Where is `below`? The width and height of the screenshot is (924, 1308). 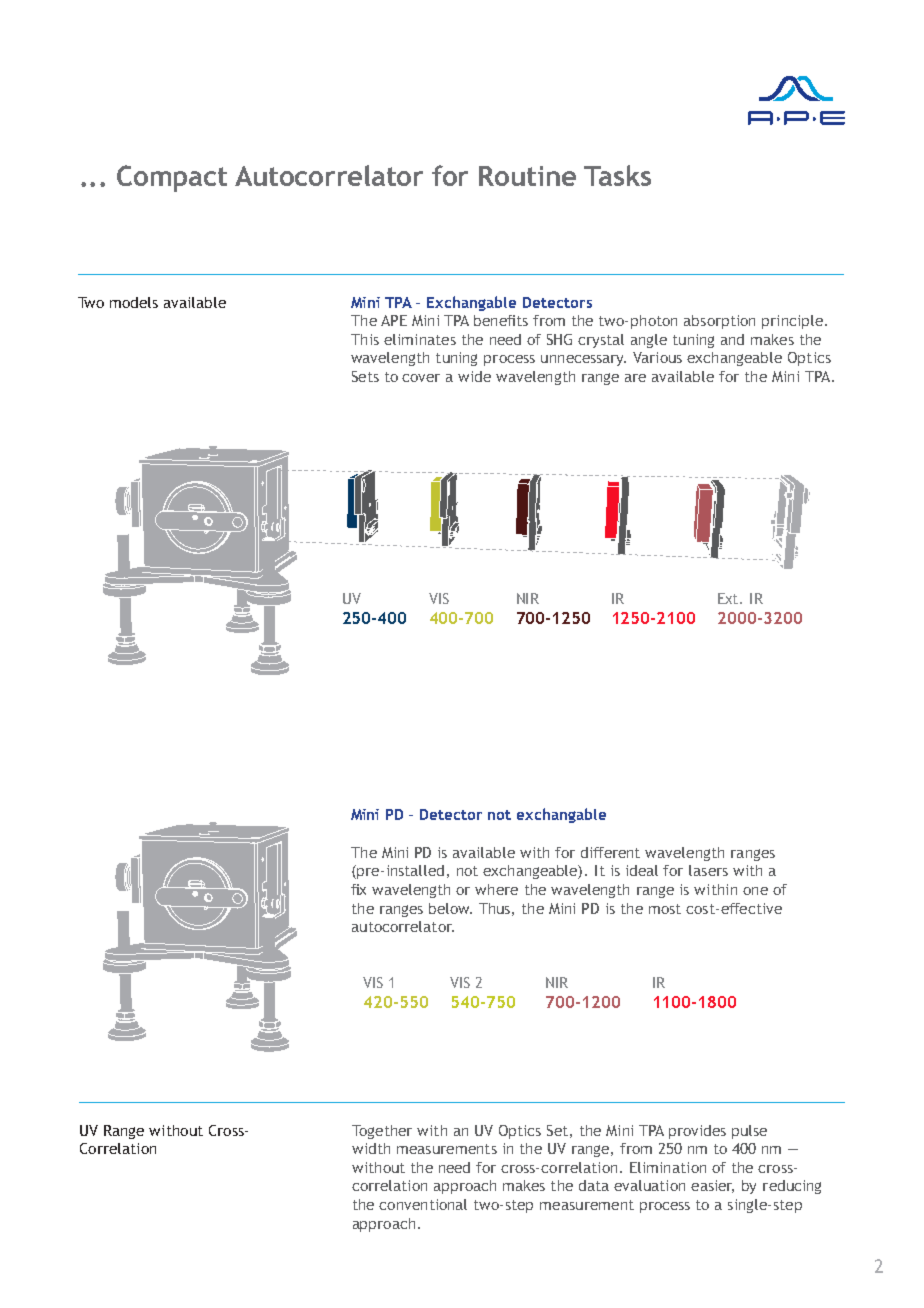 below is located at coordinates (450, 908).
